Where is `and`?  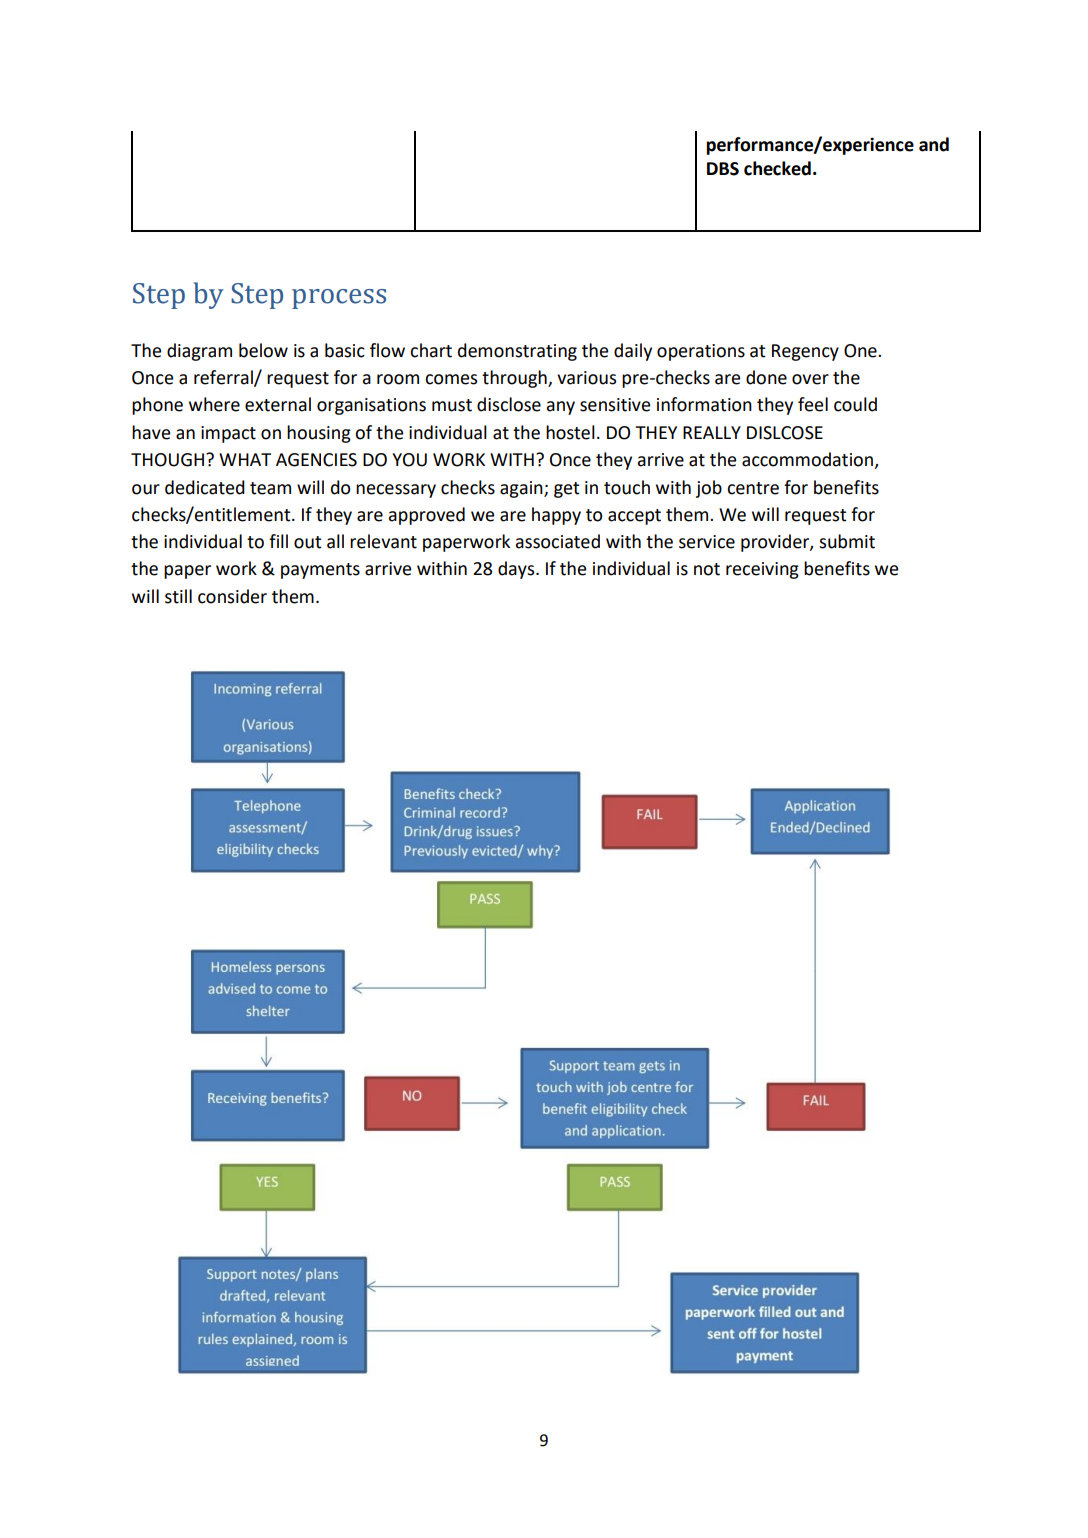 and is located at coordinates (934, 144).
